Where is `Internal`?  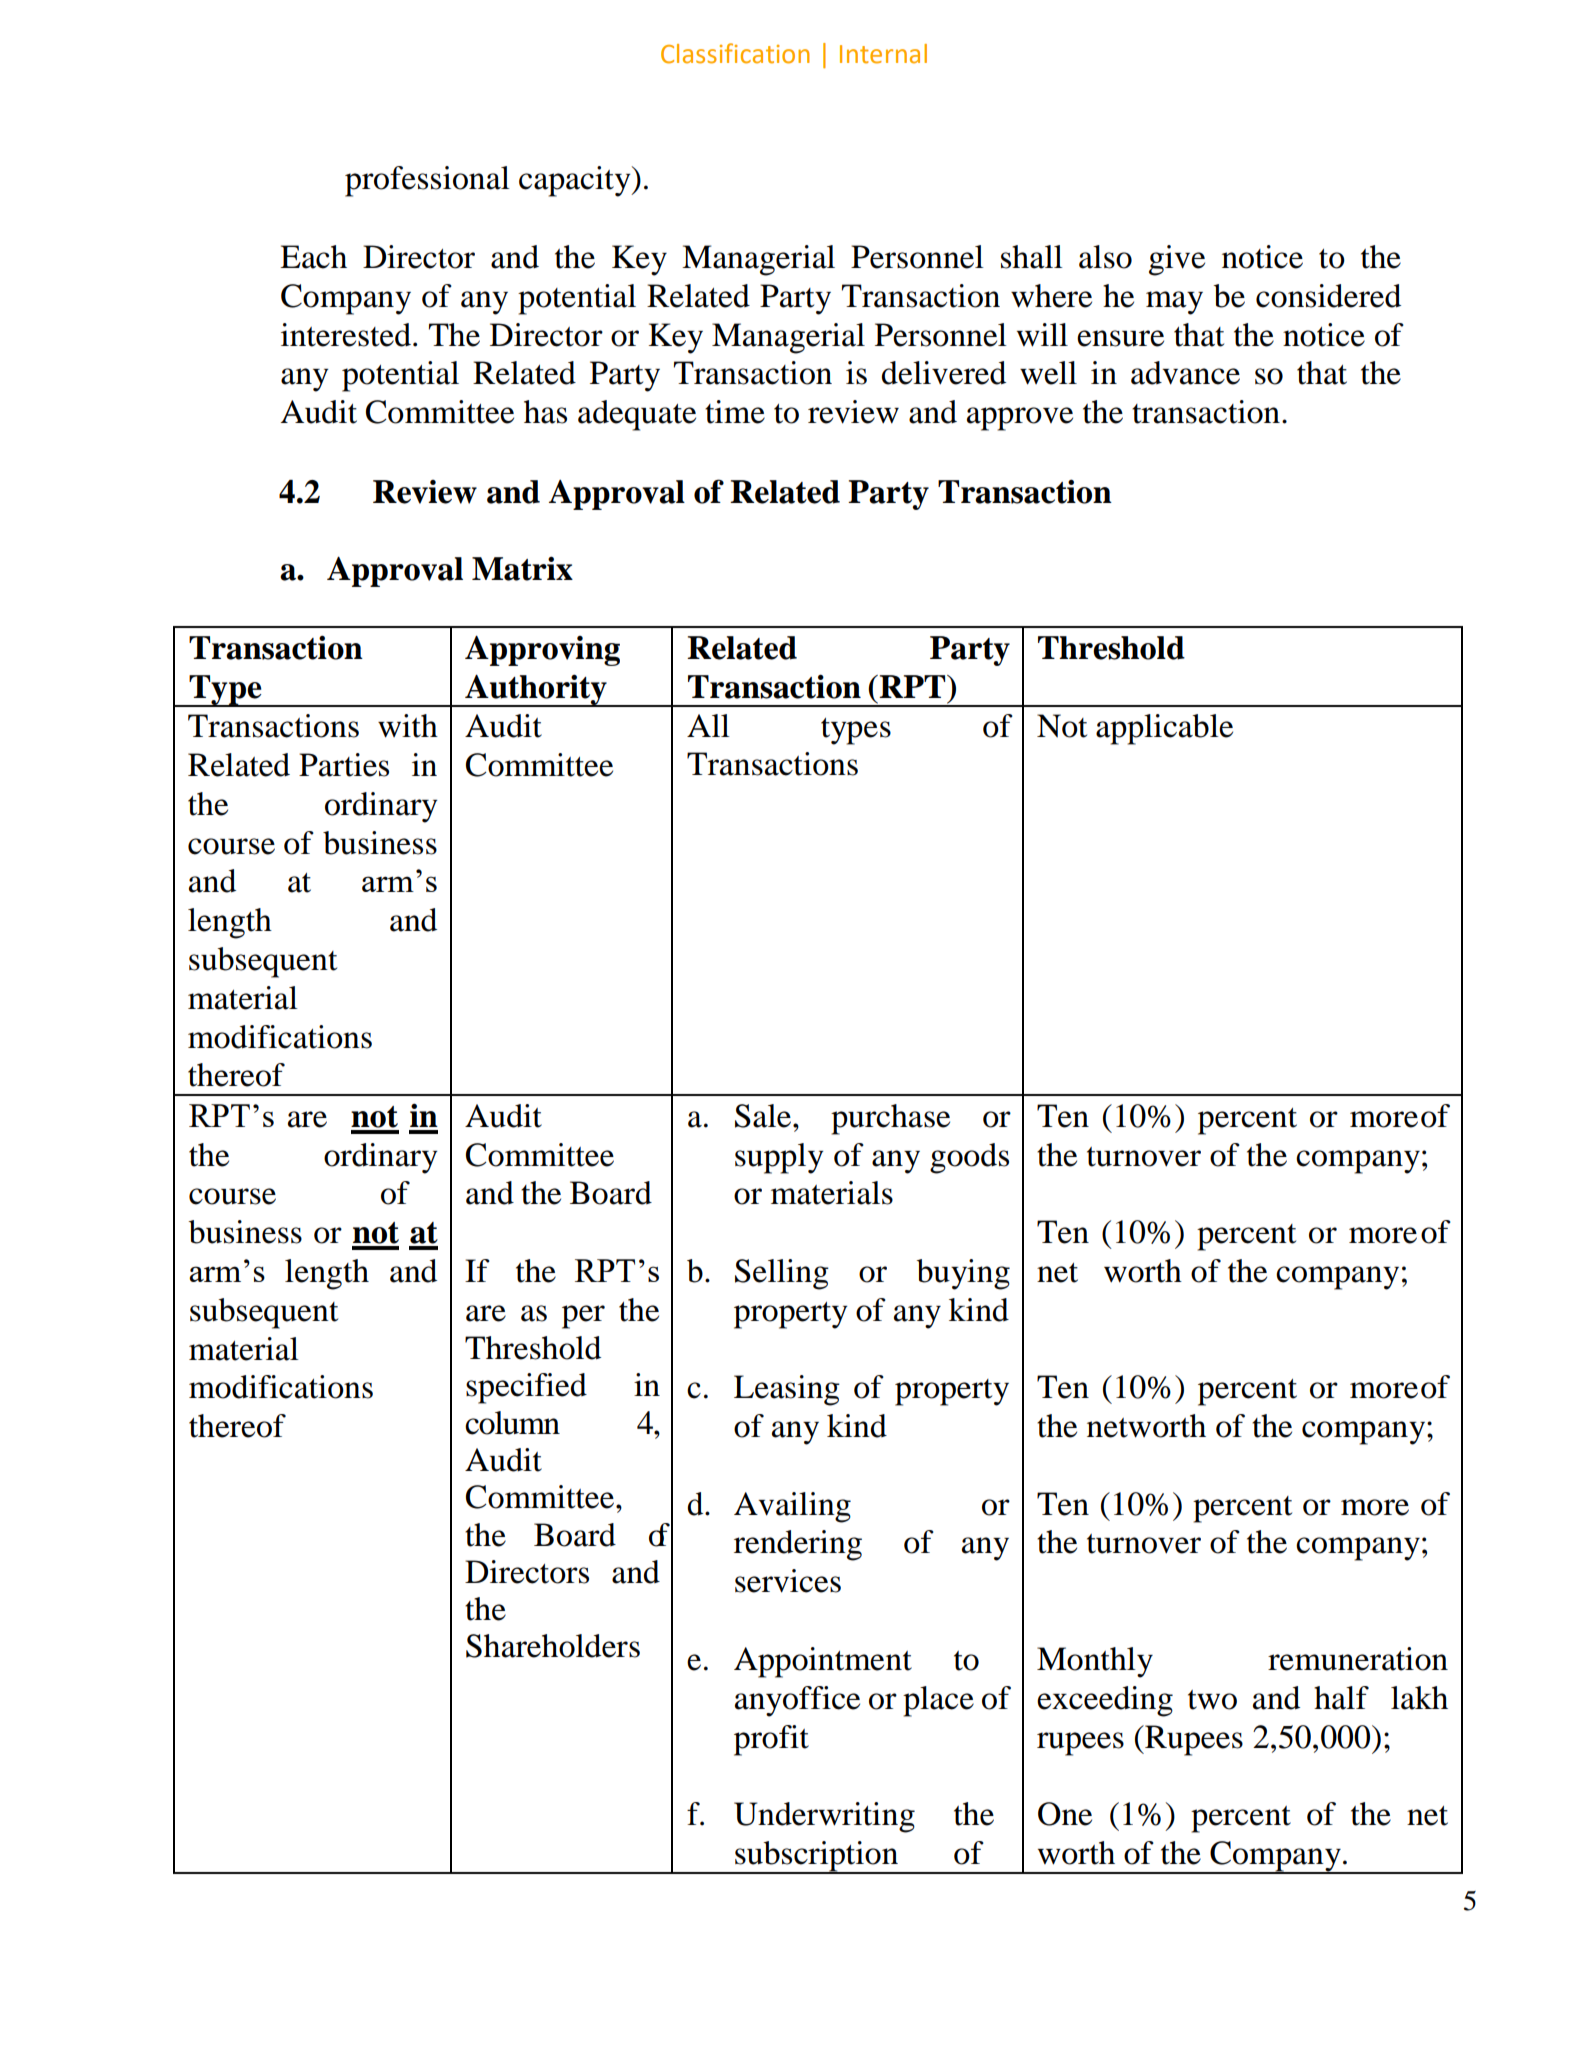
Internal is located at coordinates (883, 54).
